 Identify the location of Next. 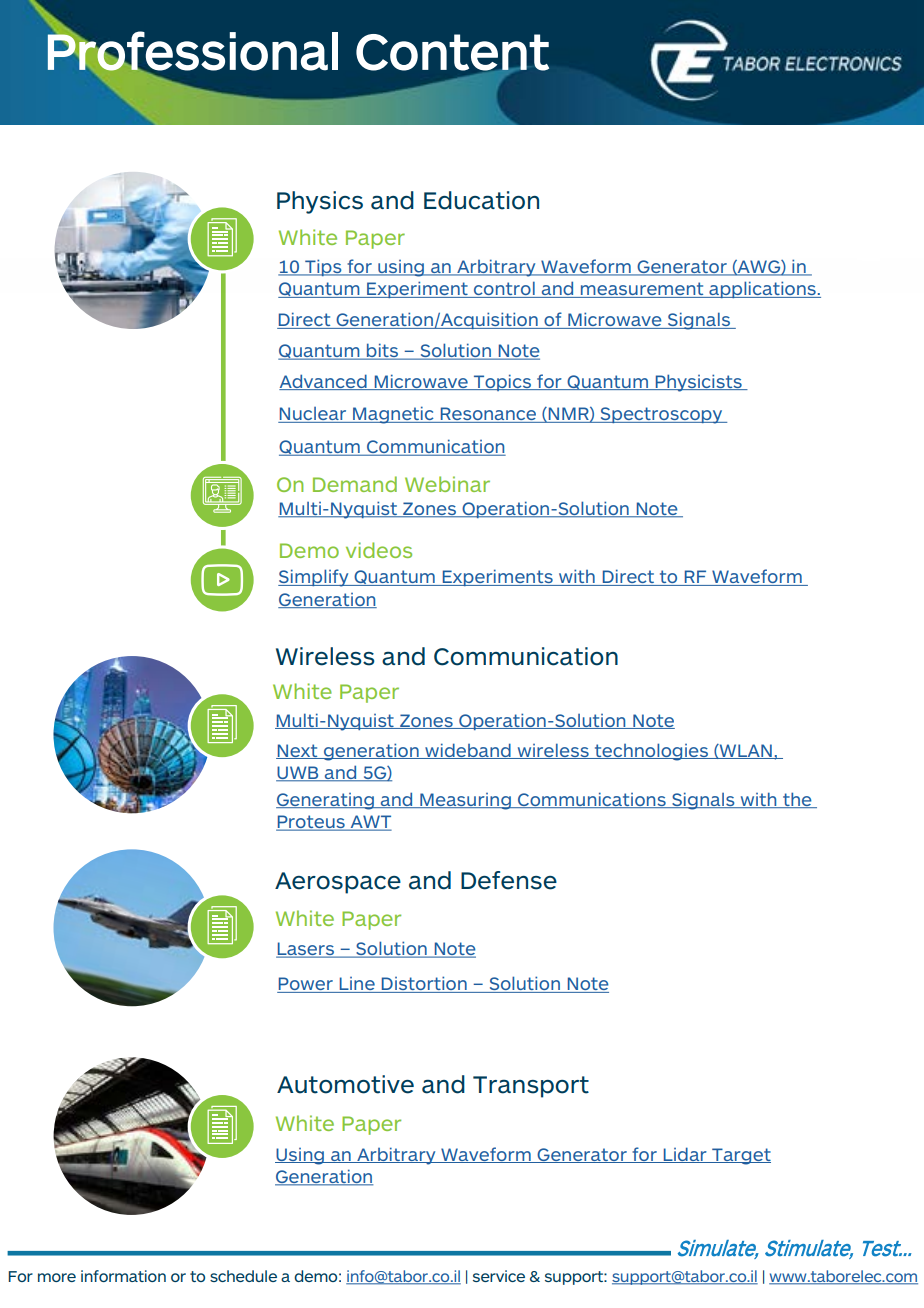
(298, 751).
